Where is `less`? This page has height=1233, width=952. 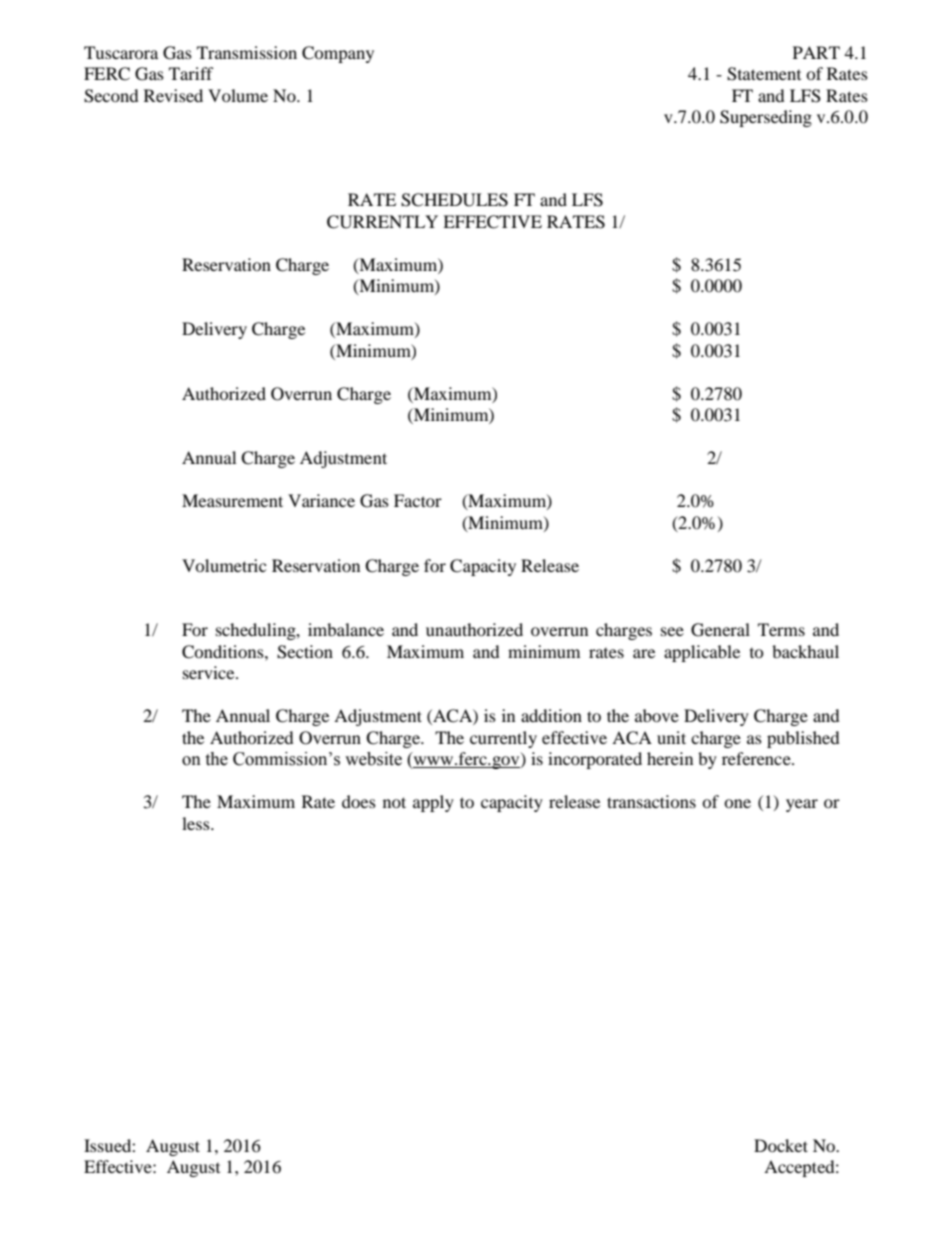 less is located at coordinates (197, 823).
